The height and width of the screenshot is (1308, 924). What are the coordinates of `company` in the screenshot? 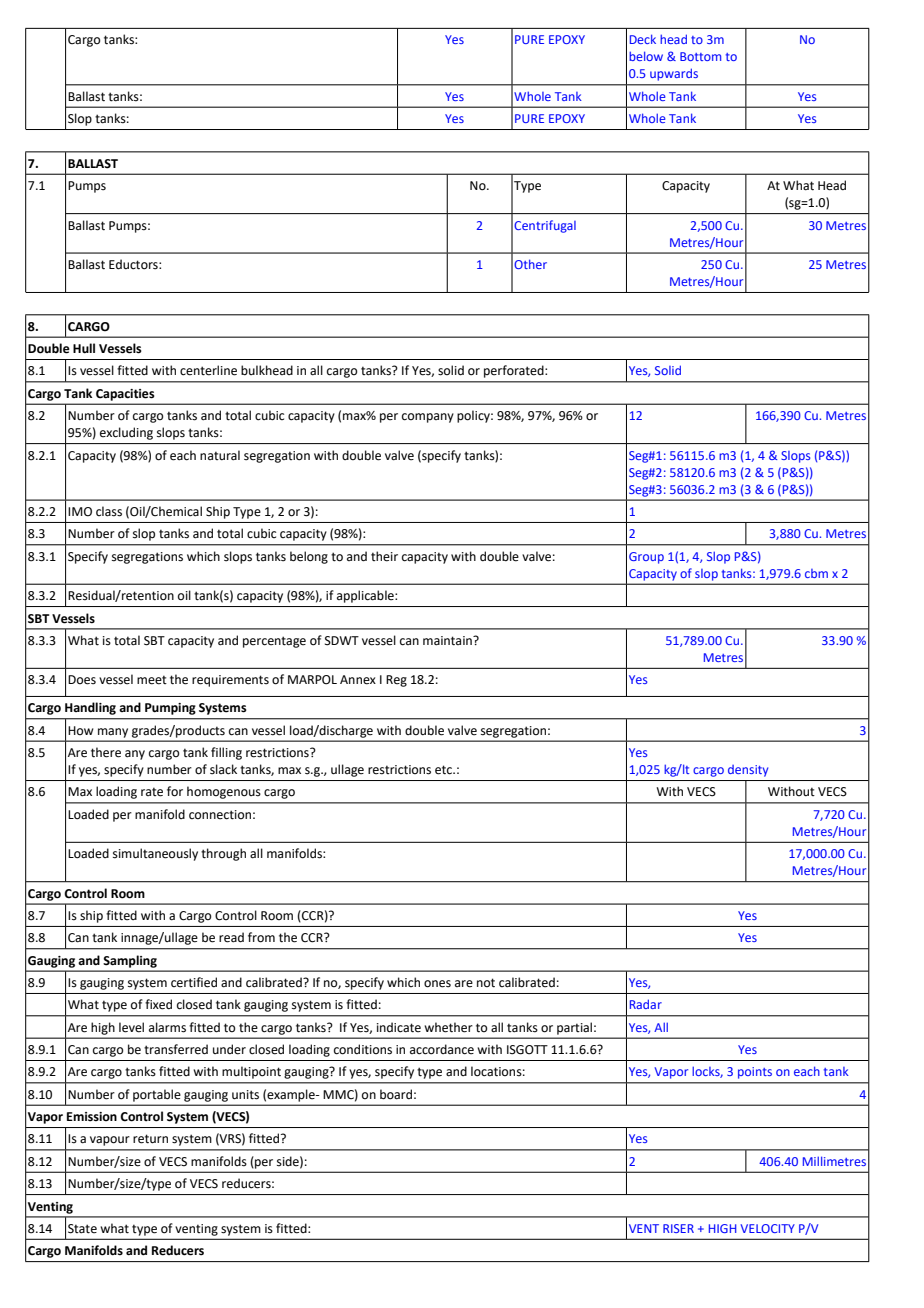 It's located at (428, 418).
